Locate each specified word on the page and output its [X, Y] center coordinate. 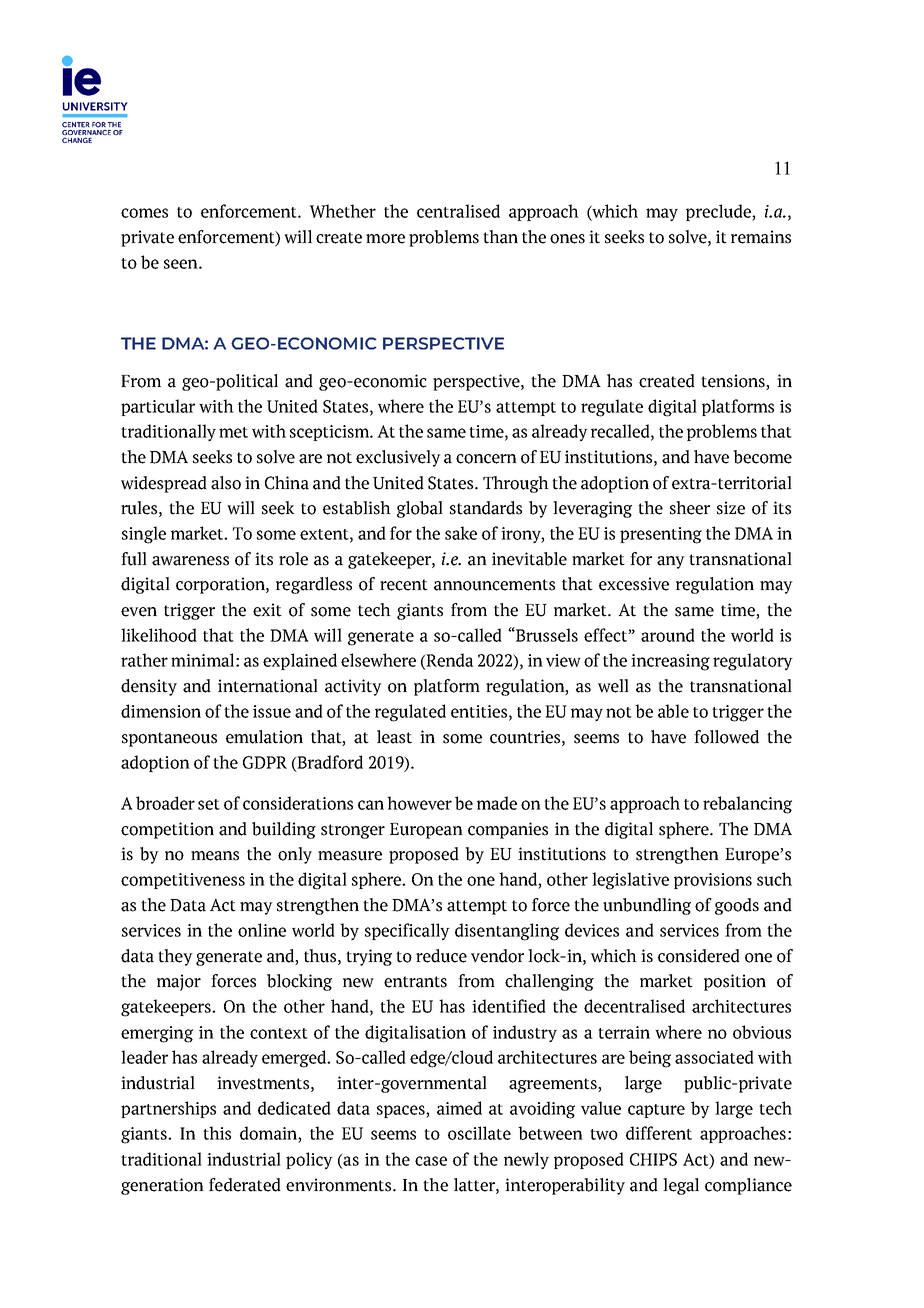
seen [182, 264]
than [500, 237]
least [394, 737]
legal [681, 1186]
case [431, 1161]
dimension [161, 711]
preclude [719, 212]
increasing [670, 662]
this [217, 1133]
